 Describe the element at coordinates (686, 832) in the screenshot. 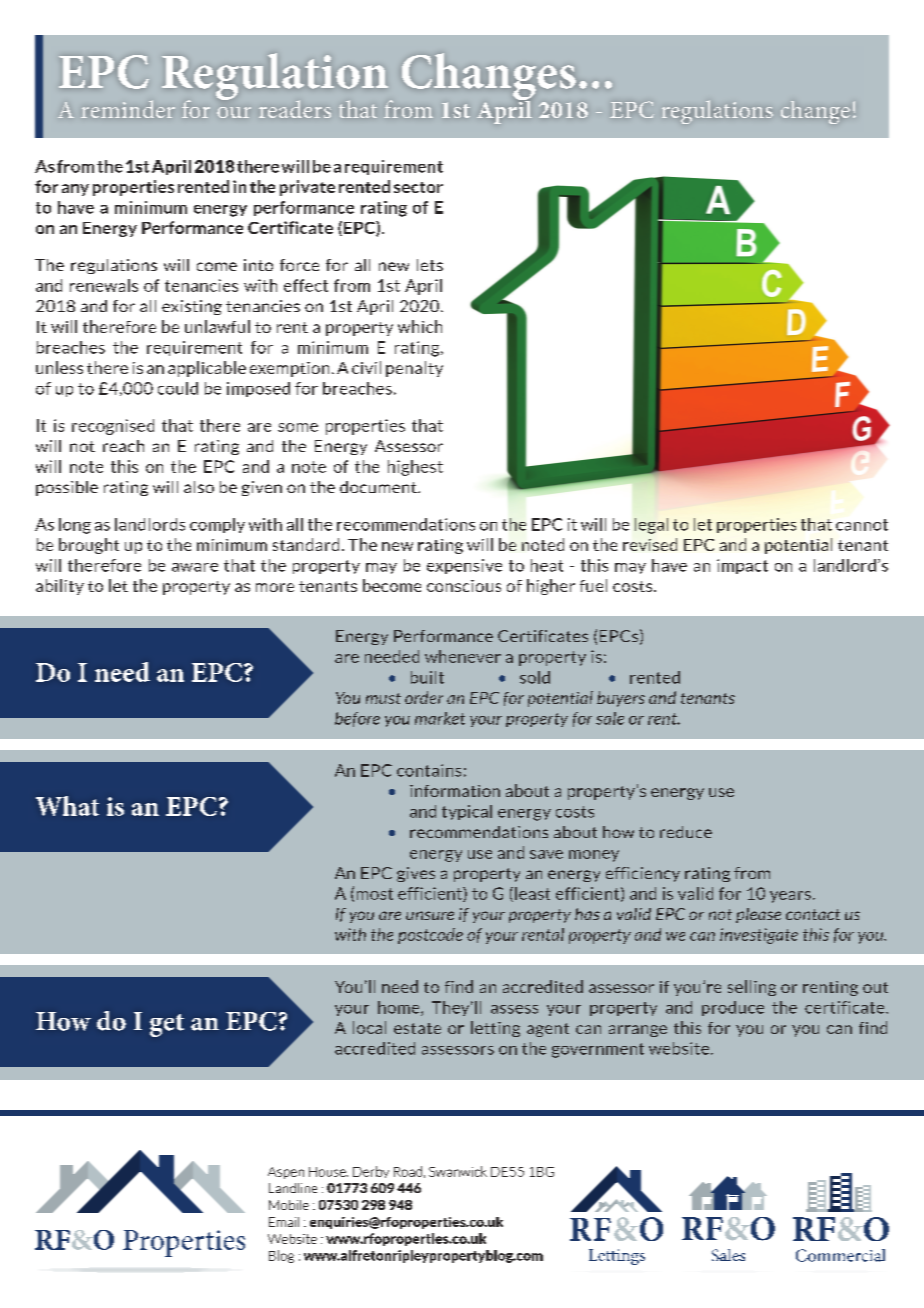

I see `reduce` at that location.
